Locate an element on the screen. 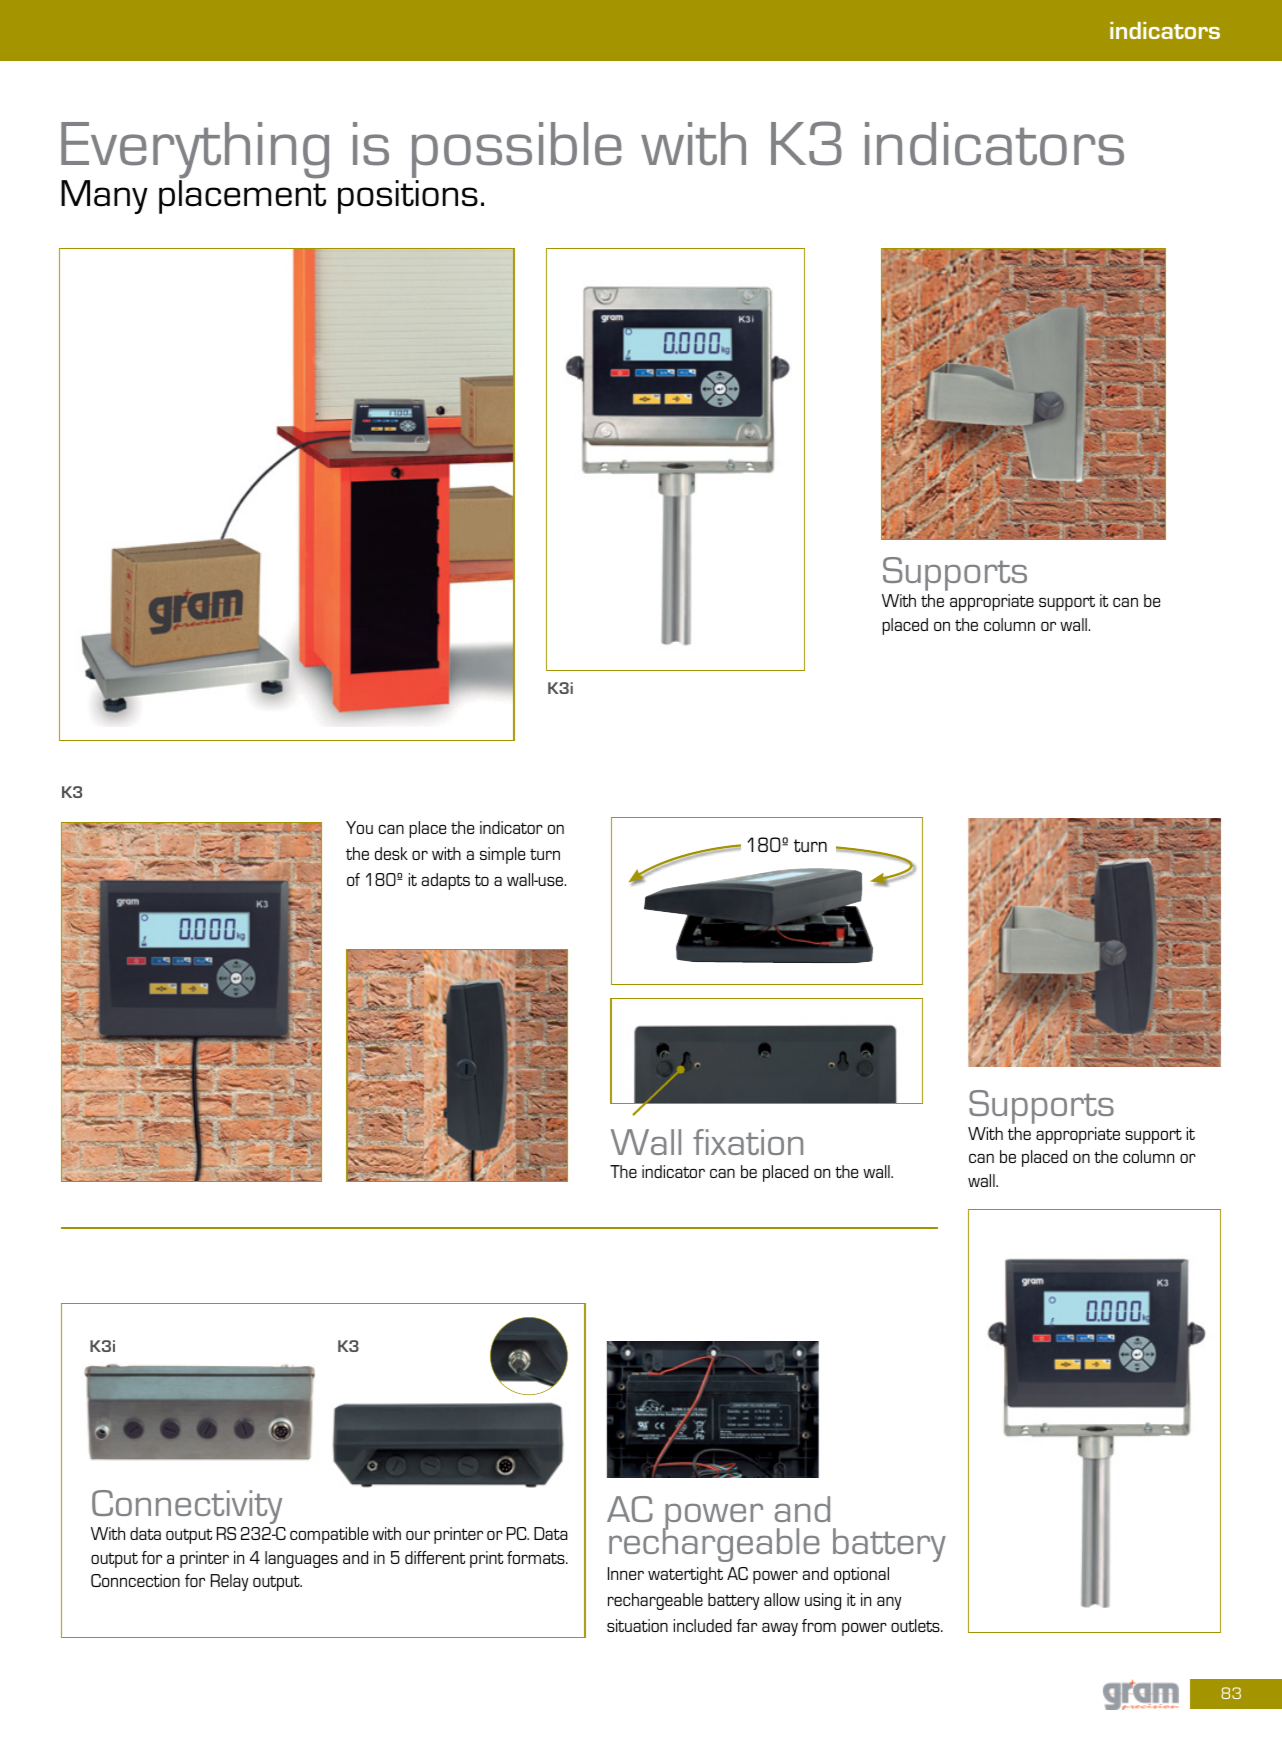  positions is located at coordinates (408, 197).
